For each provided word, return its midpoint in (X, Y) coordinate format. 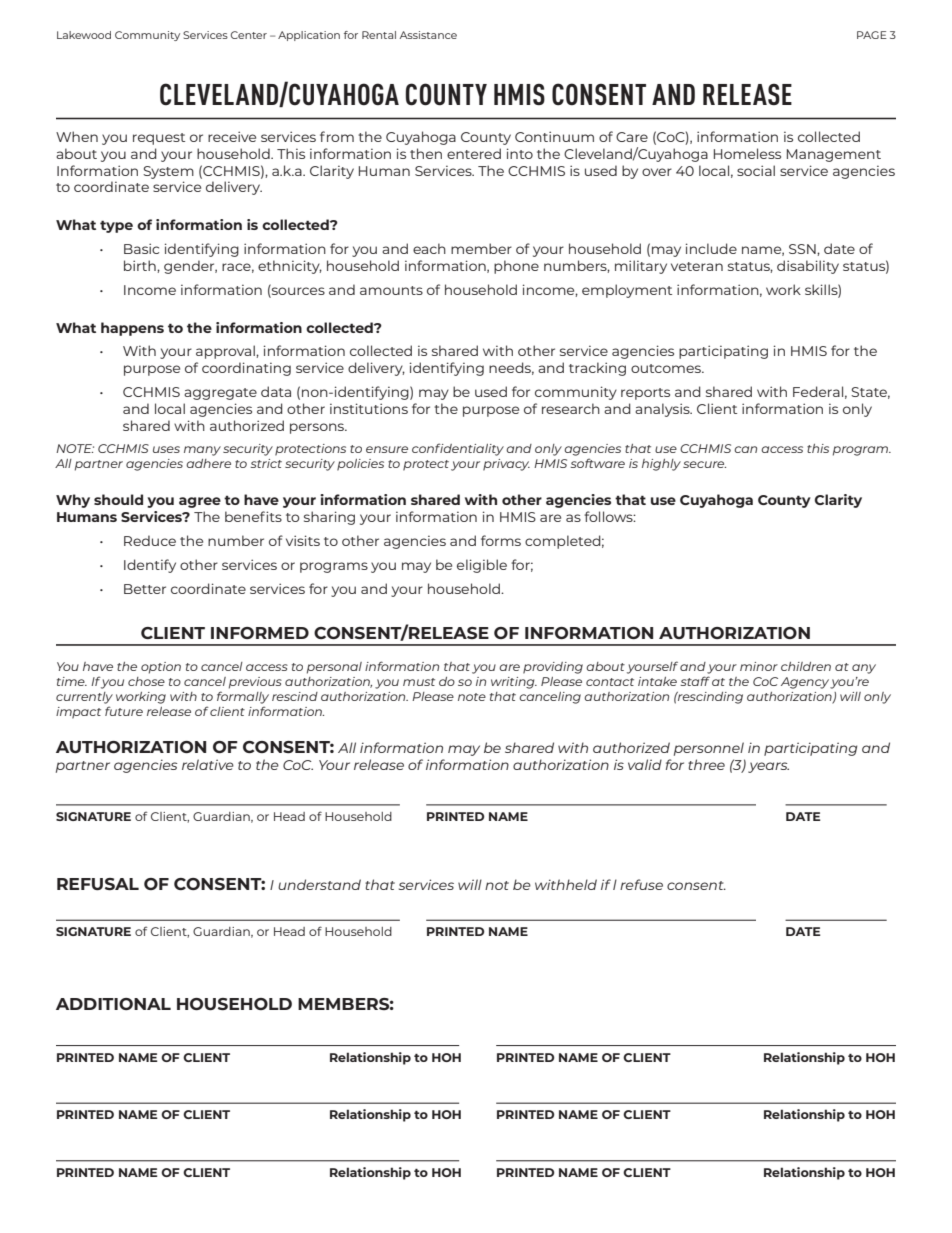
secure (704, 464)
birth (141, 265)
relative (208, 764)
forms (501, 540)
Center (249, 35)
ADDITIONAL (113, 1004)
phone (516, 267)
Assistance (428, 35)
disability (808, 267)
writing (514, 683)
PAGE (872, 35)
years (768, 767)
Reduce (150, 540)
